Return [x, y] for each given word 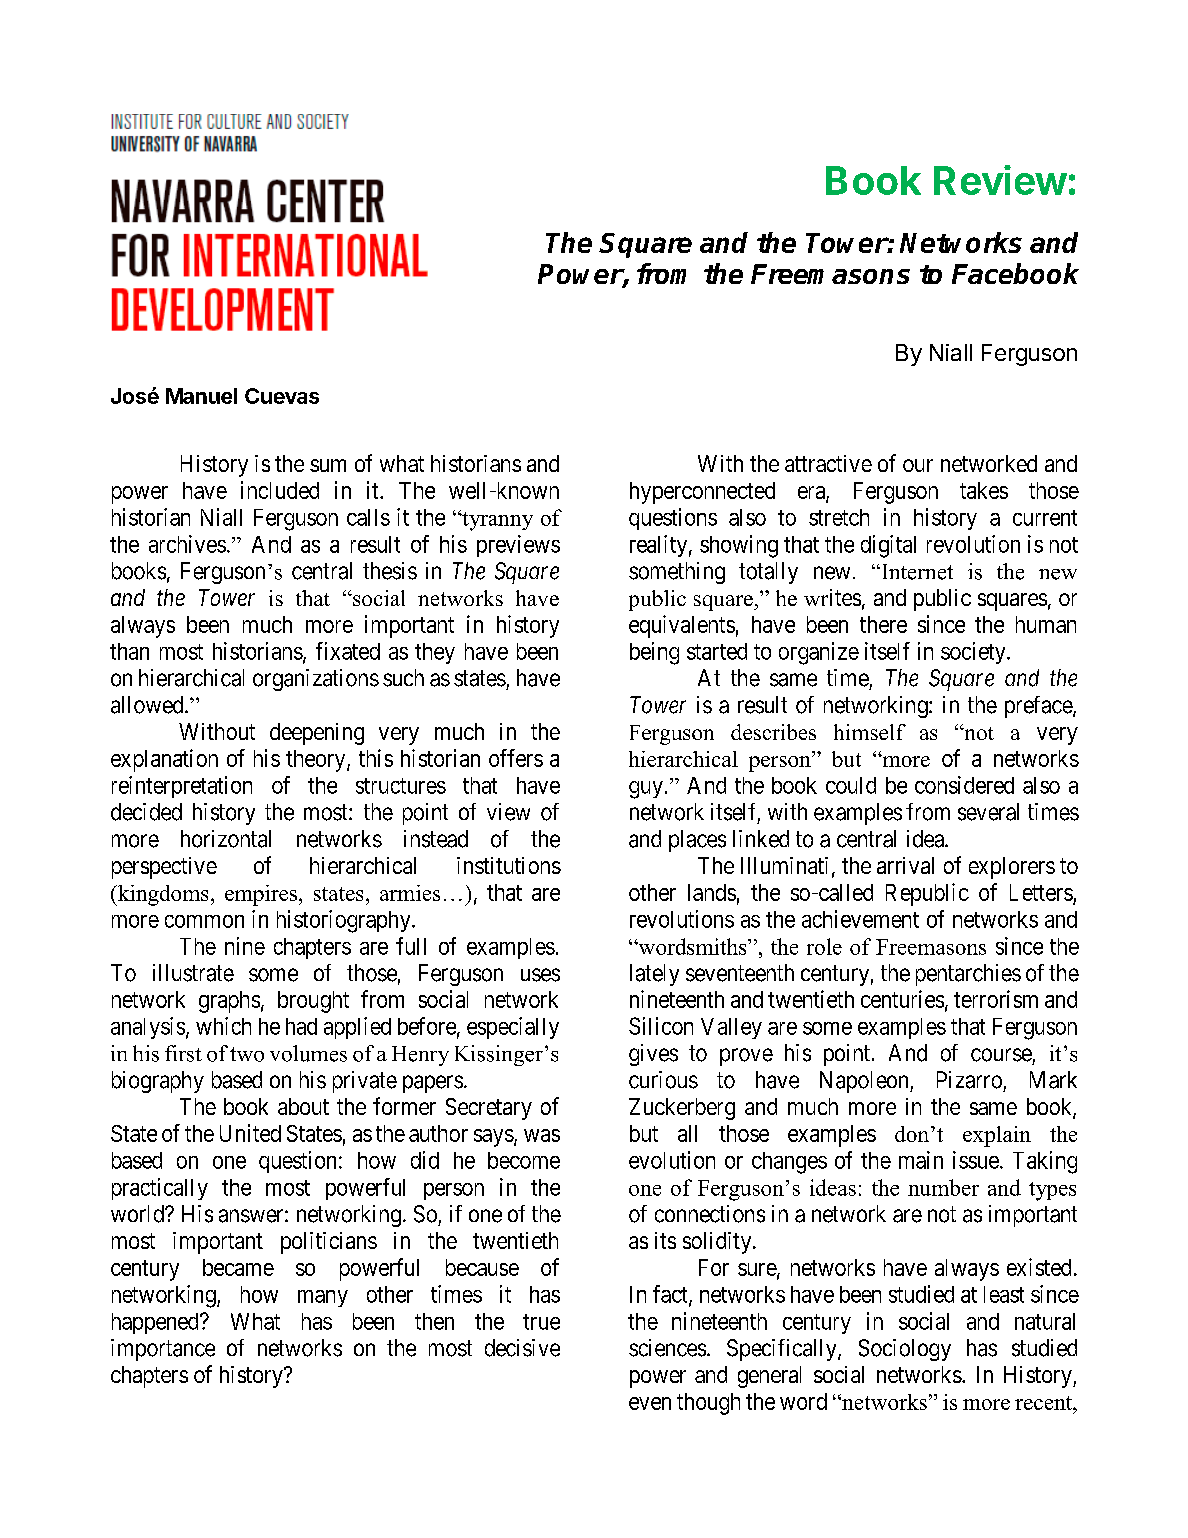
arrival [905, 865]
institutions [509, 865]
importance [163, 1350]
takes [984, 490]
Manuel [201, 396]
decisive [522, 1348]
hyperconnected [702, 493]
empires [261, 895]
